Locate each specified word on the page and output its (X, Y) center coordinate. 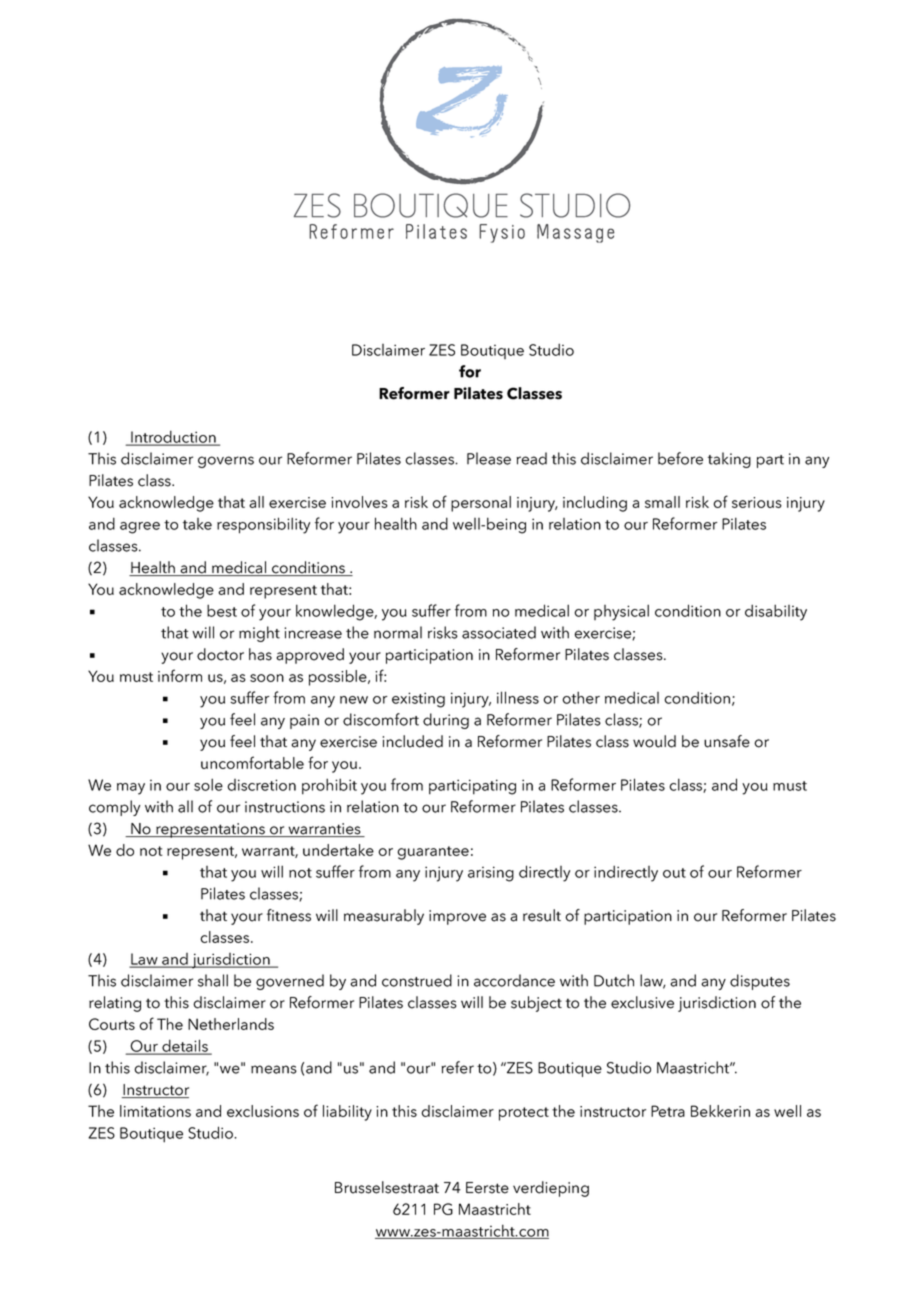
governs (226, 462)
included (413, 741)
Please (489, 458)
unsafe (727, 741)
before (680, 458)
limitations (155, 1111)
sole (208, 784)
